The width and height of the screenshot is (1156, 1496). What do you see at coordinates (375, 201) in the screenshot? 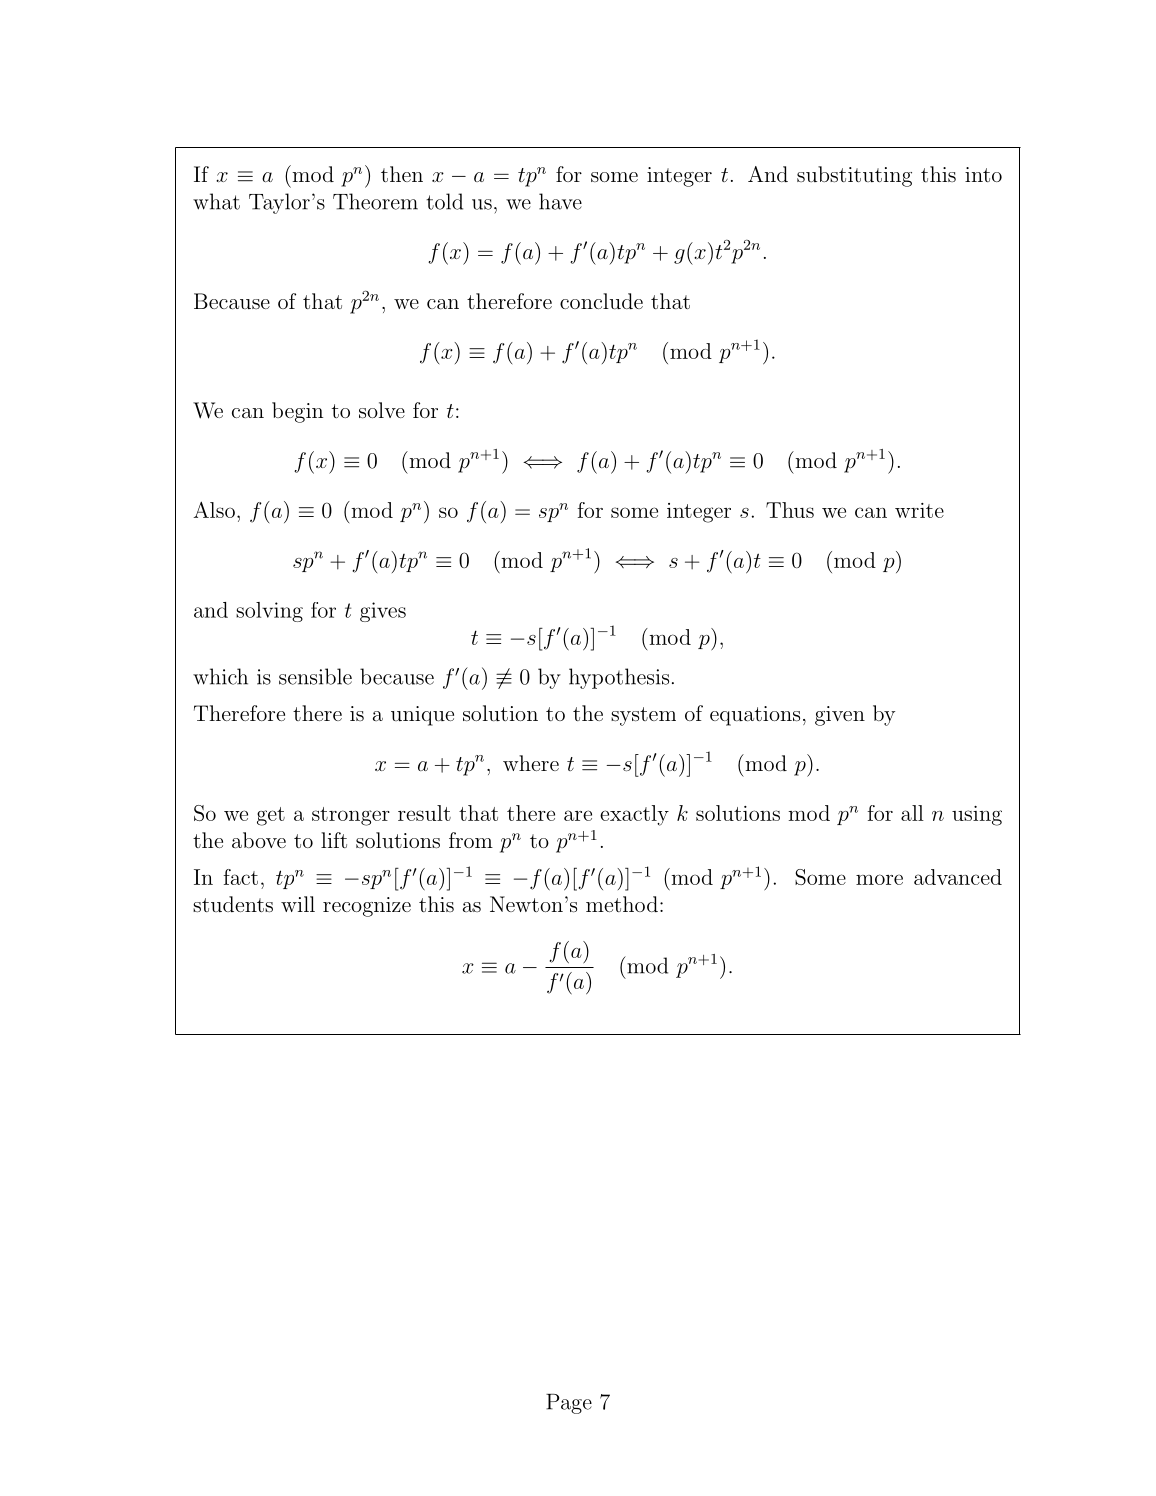
I see `Theorem` at bounding box center [375, 201].
